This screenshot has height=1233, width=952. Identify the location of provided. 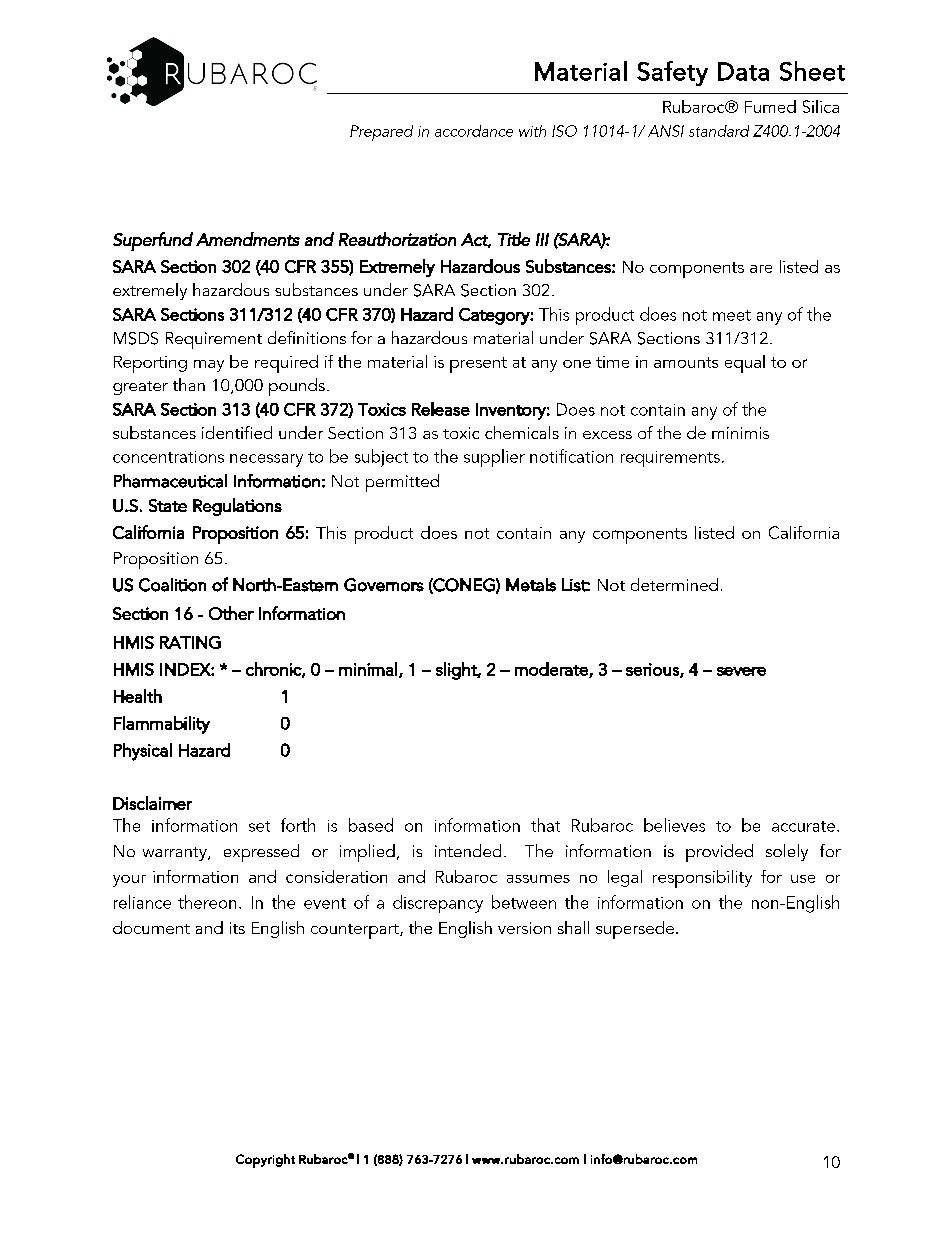
(719, 853).
